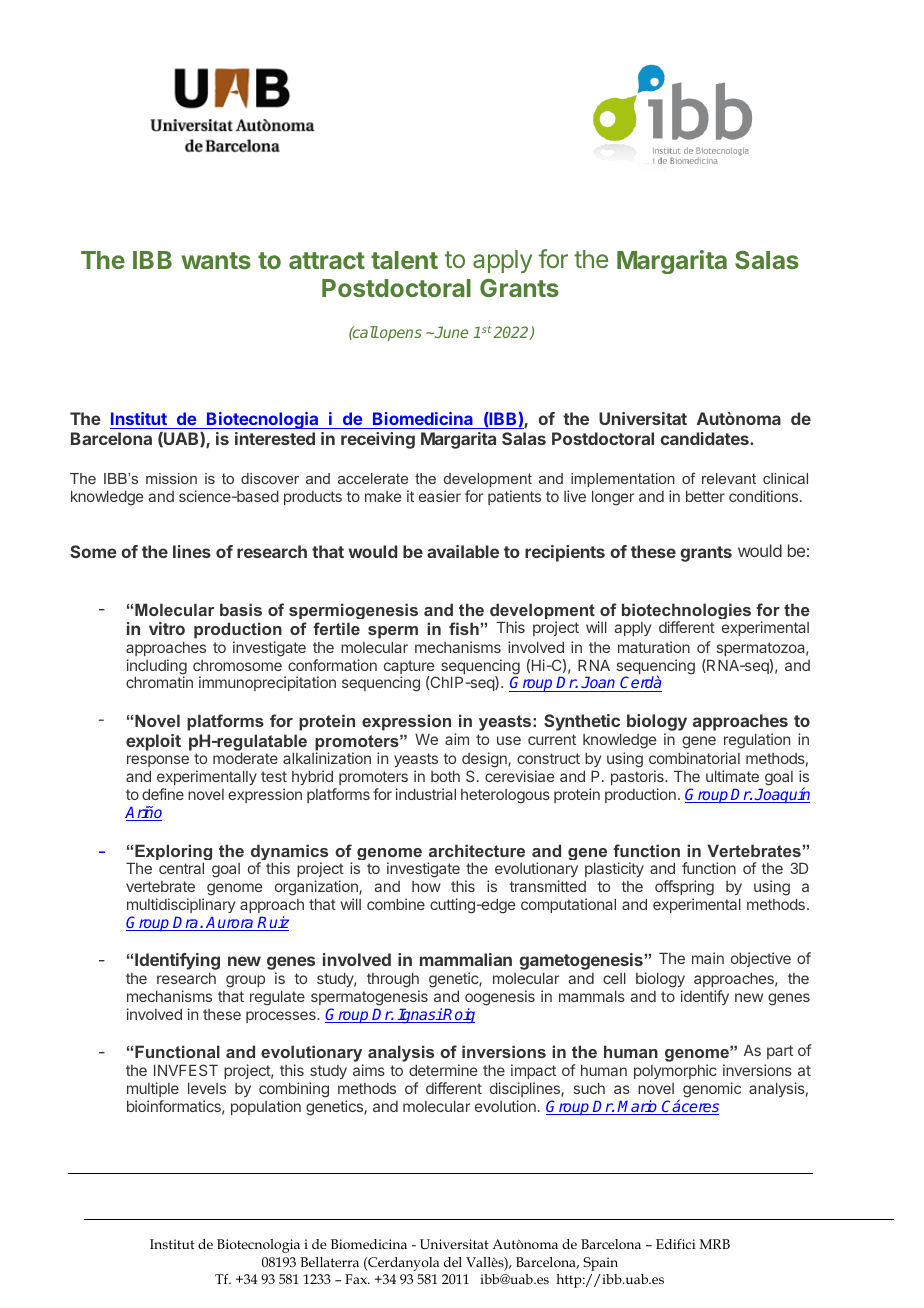 This page has width=924, height=1308. What do you see at coordinates (485, 761) in the page?
I see `design` at bounding box center [485, 761].
